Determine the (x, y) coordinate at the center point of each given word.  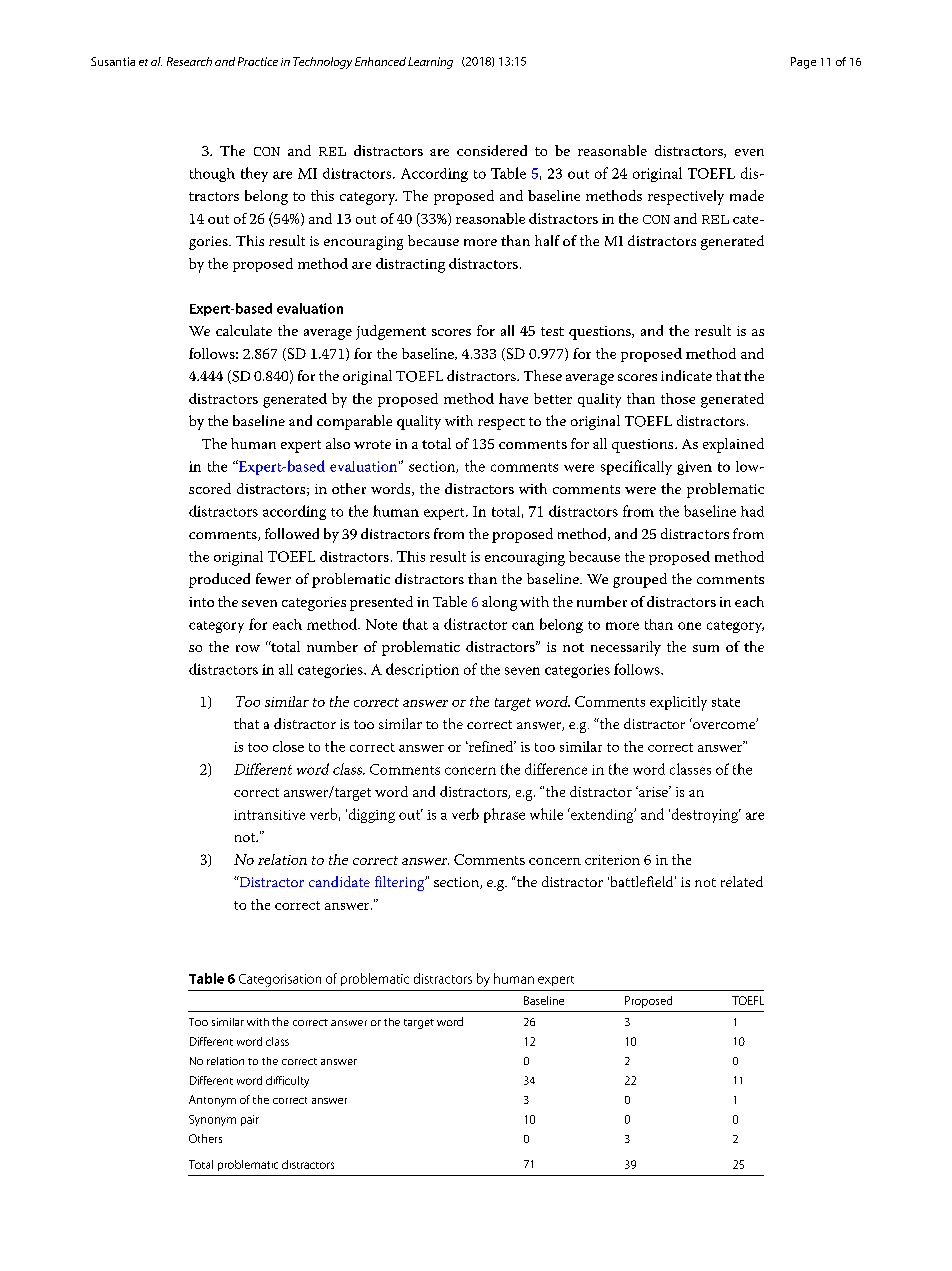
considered (492, 150)
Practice (258, 61)
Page (803, 63)
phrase (504, 815)
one (689, 626)
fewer (273, 579)
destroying (705, 815)
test (552, 331)
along (499, 603)
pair (250, 1120)
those (678, 398)
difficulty (287, 1082)
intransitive (269, 815)
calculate (244, 330)
